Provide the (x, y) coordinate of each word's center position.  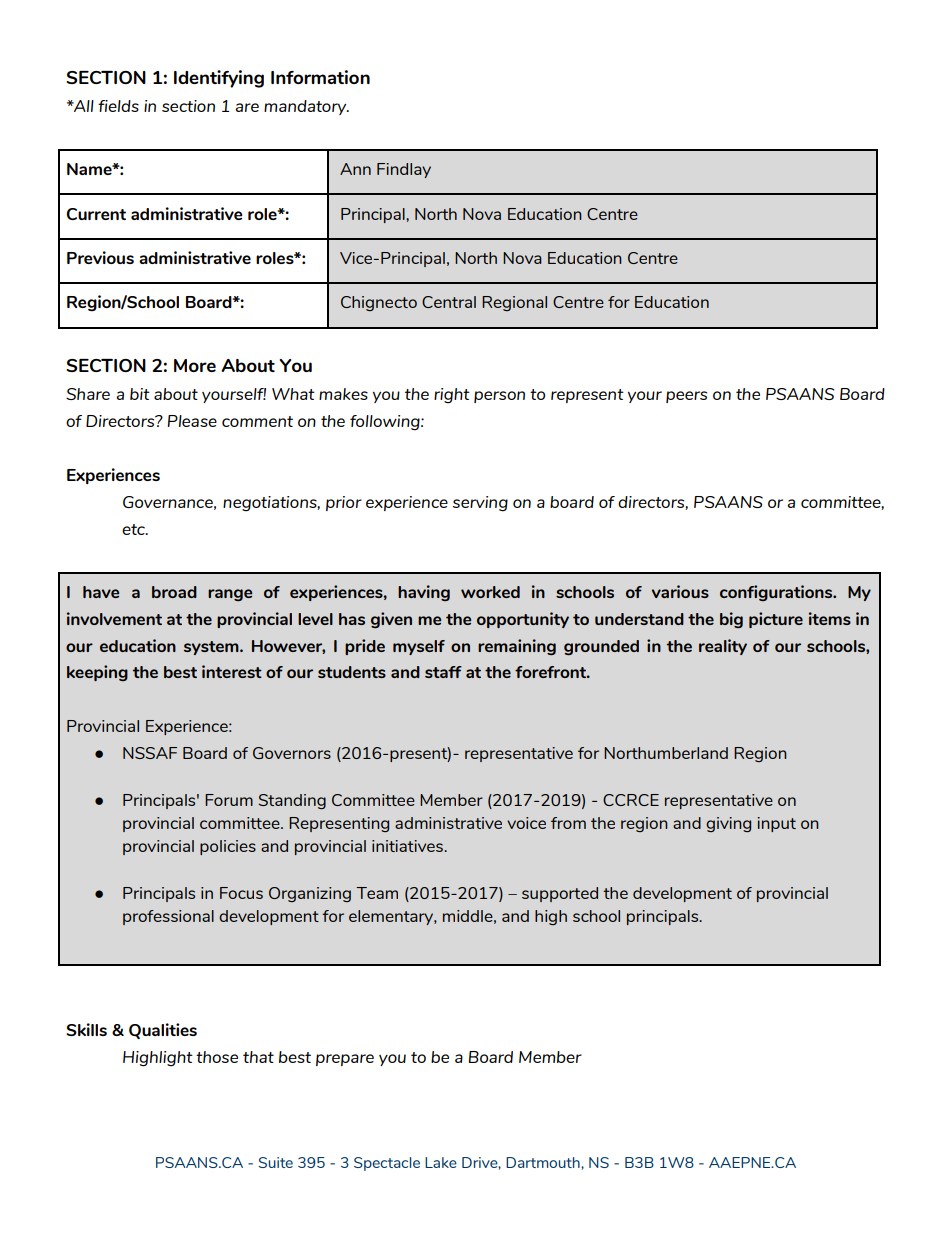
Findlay (404, 170)
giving (728, 824)
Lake (441, 1162)
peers (686, 397)
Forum (229, 800)
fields (118, 106)
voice (526, 823)
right (452, 396)
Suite (275, 1162)
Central (449, 302)
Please (192, 421)
